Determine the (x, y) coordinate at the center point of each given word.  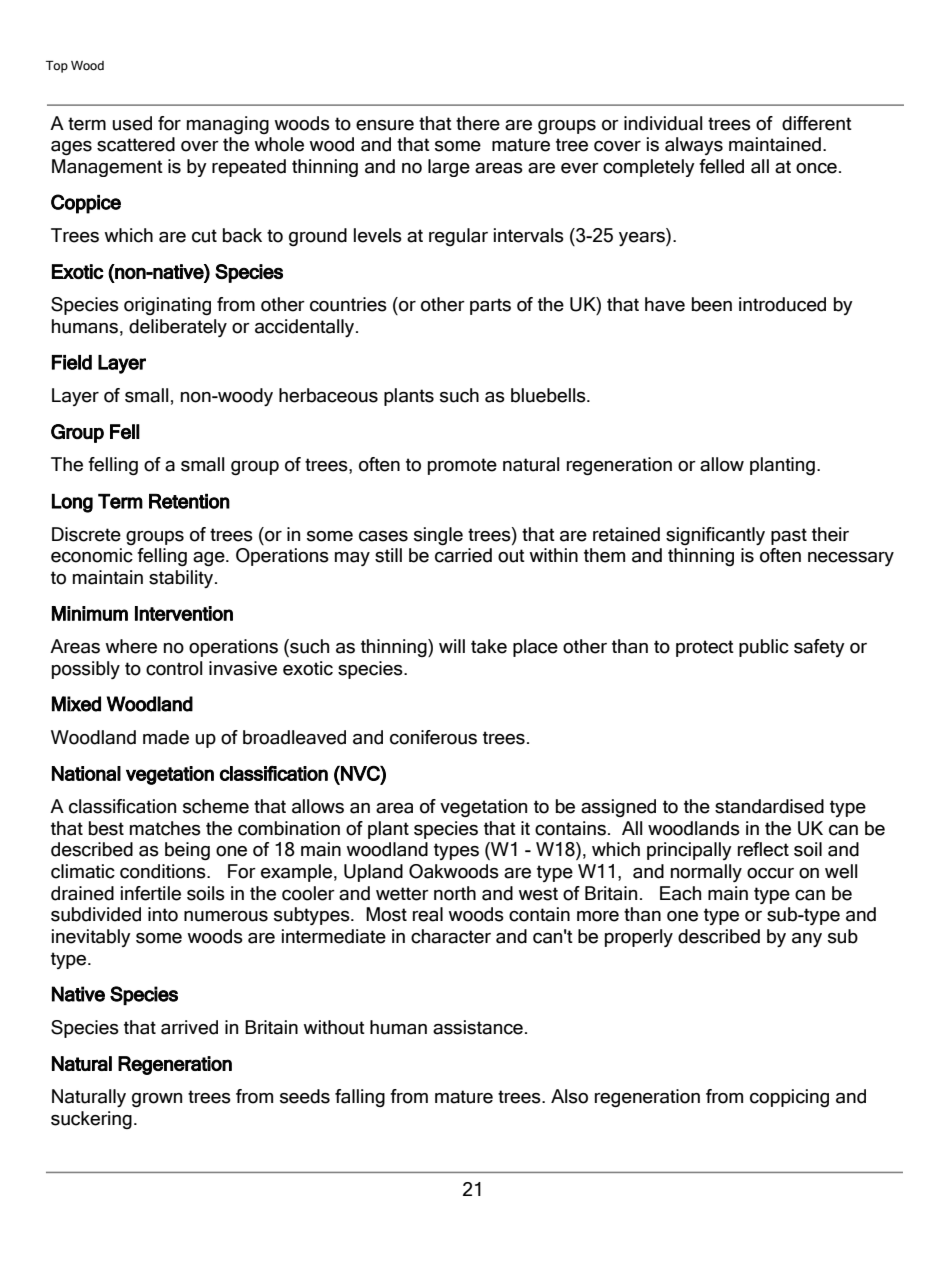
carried (463, 555)
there (478, 123)
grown (157, 1100)
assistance (478, 1027)
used (132, 123)
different (817, 123)
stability (182, 579)
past (789, 536)
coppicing (789, 1098)
